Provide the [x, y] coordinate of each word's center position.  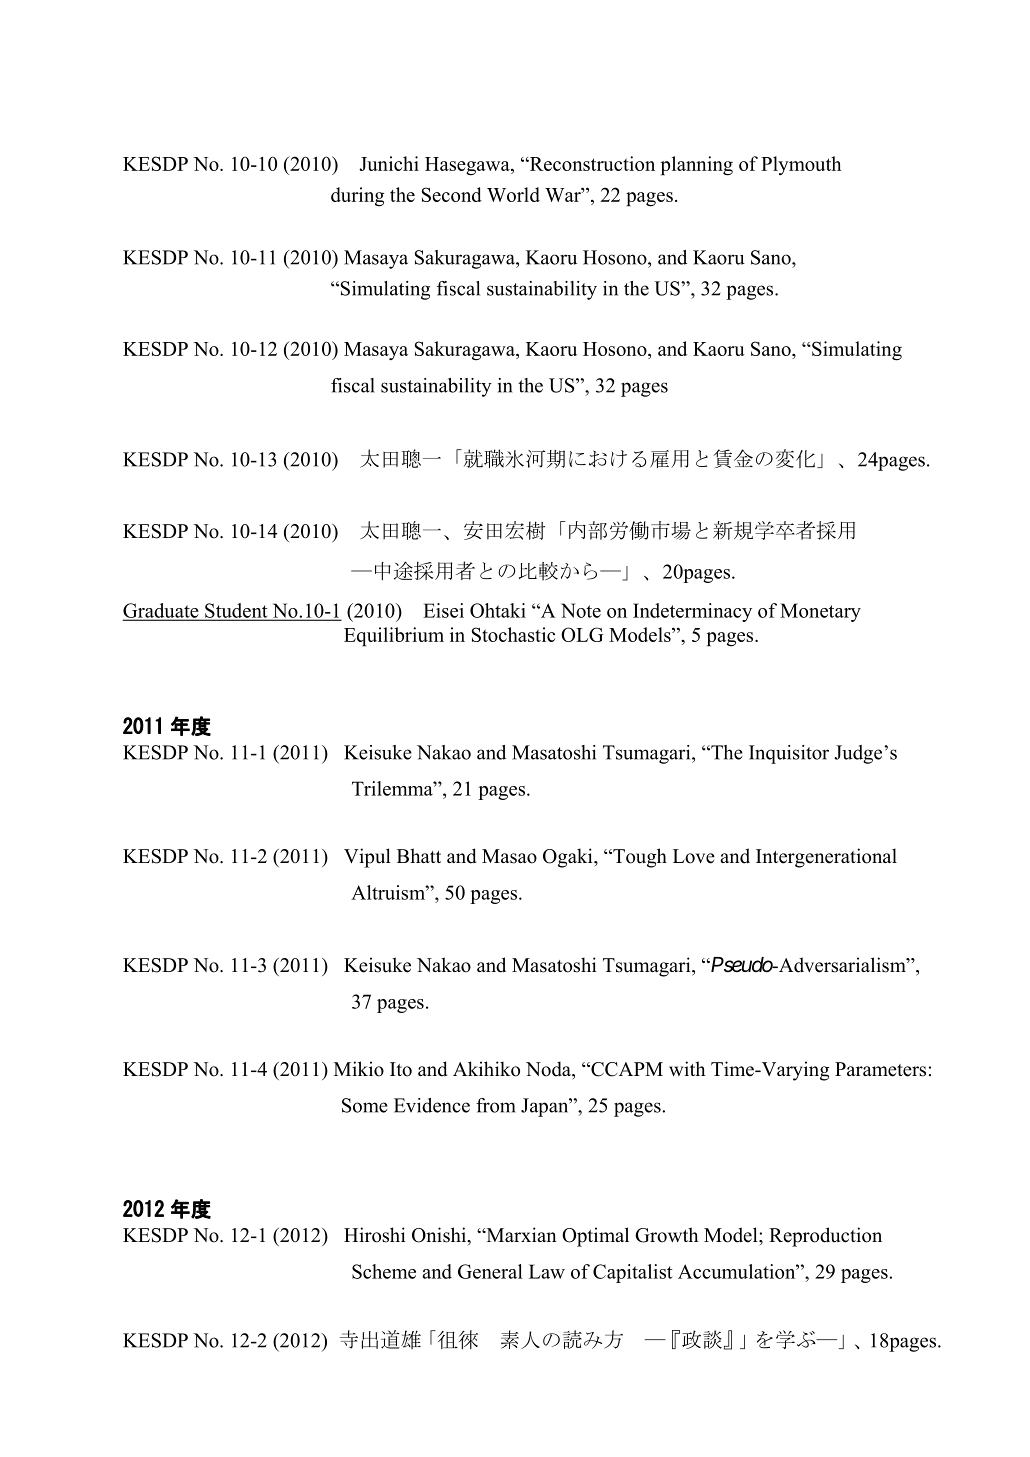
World [513, 194]
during [357, 197]
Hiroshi [375, 1235]
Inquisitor [789, 754]
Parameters [880, 1069]
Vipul [367, 858]
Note [581, 610]
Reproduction [825, 1237]
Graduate [162, 611]
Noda [549, 1069]
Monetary [820, 612]
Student [236, 611]
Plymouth [801, 165]
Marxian [520, 1234]
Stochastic [513, 634]
